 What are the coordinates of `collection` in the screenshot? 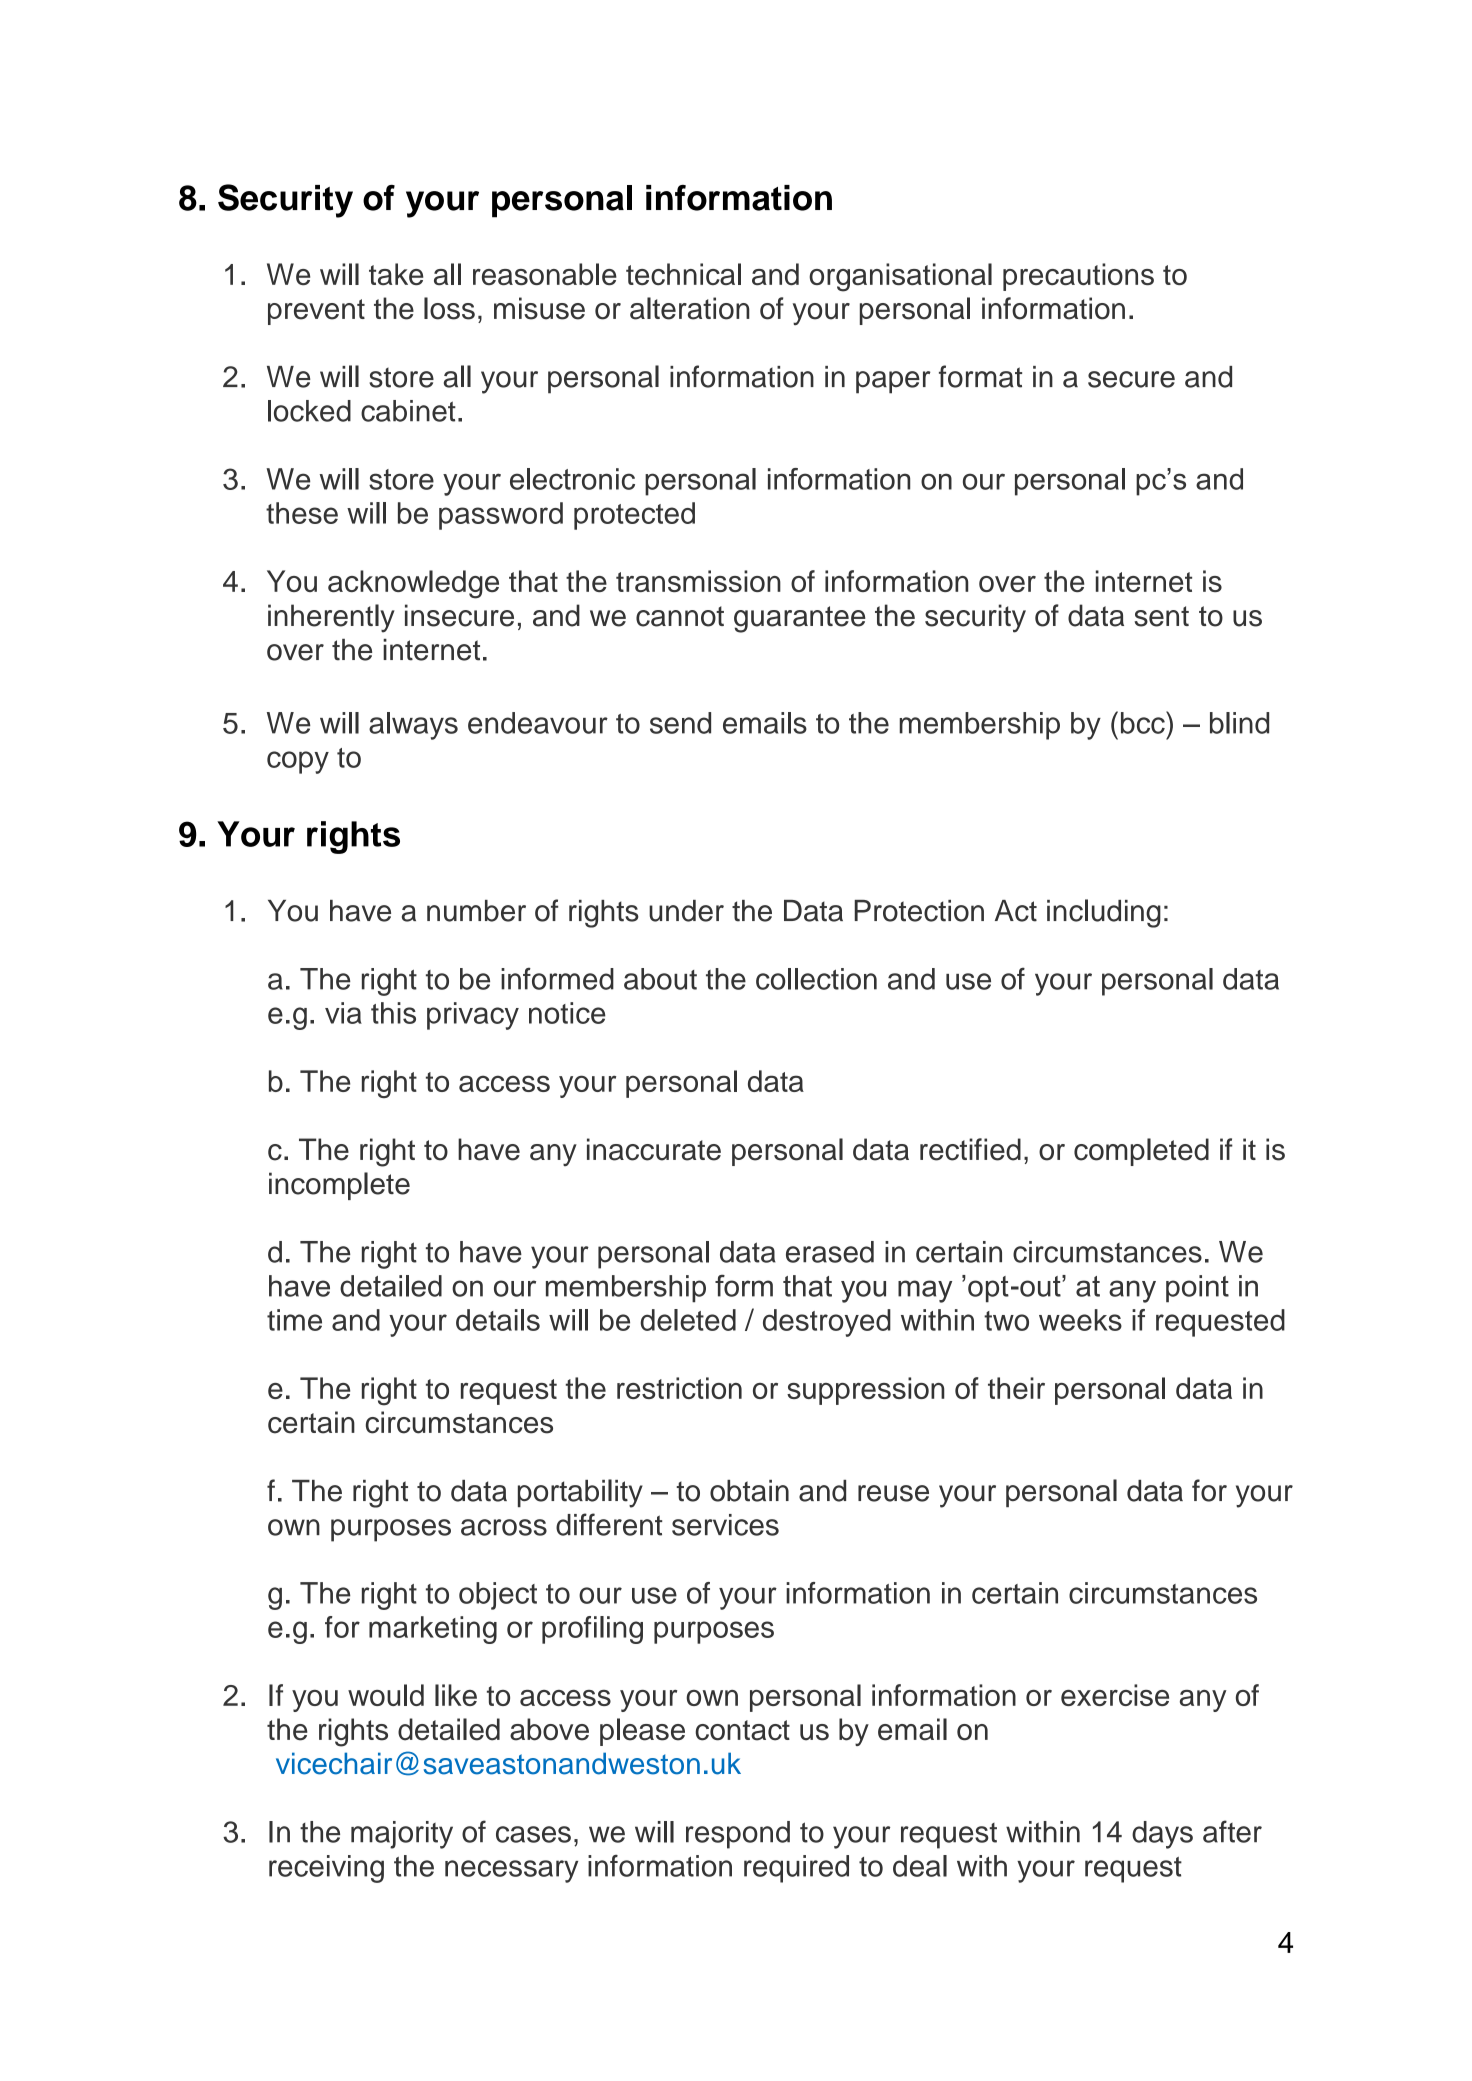 It's located at (816, 979).
